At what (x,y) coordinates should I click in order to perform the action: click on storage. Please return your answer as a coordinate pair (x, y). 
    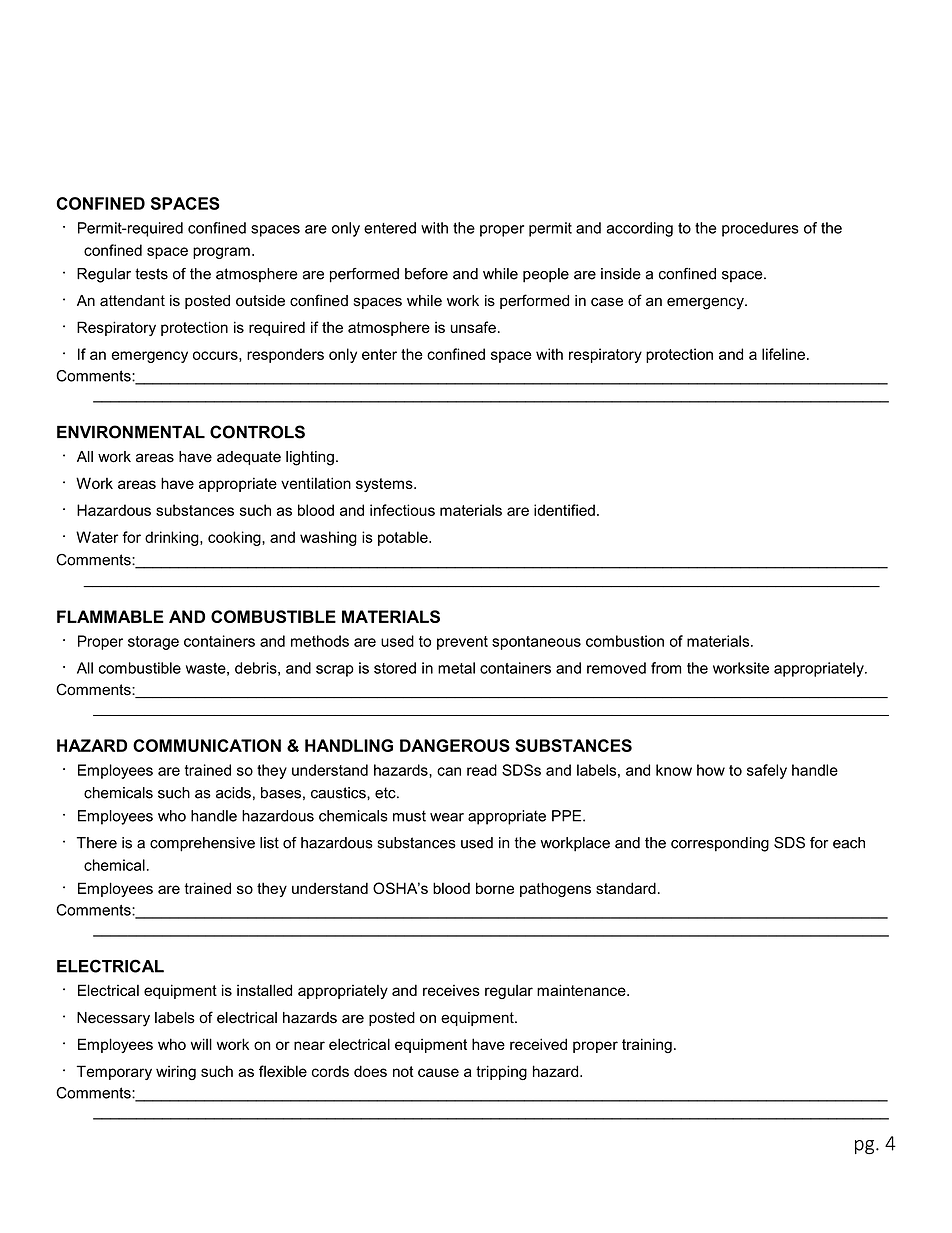
    Looking at the image, I should click on (153, 643).
